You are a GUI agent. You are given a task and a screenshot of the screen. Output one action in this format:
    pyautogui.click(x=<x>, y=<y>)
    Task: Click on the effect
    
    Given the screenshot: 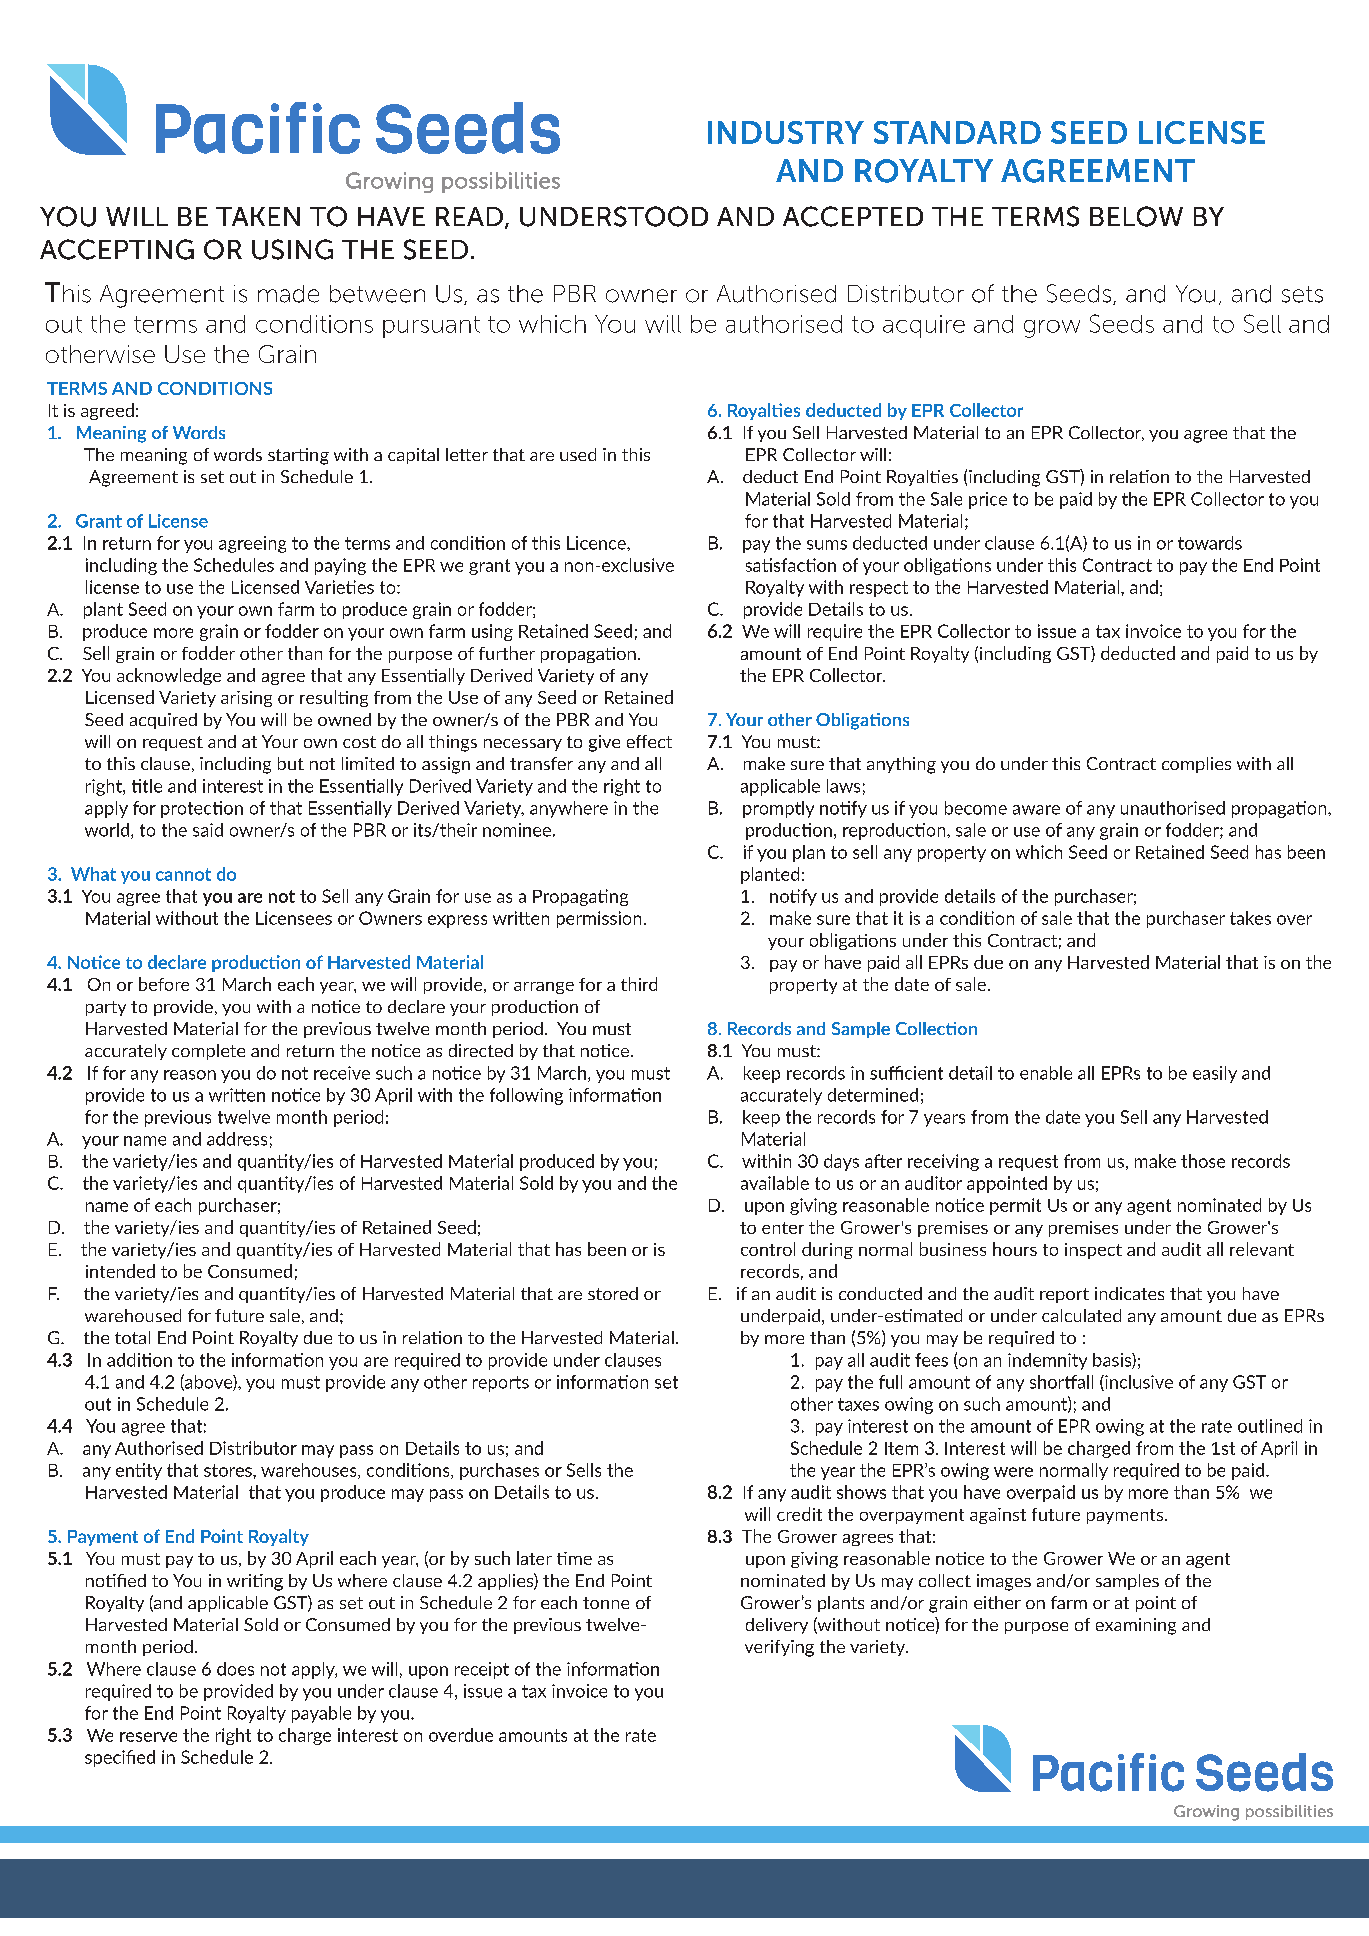 What is the action you would take?
    pyautogui.click(x=649, y=741)
